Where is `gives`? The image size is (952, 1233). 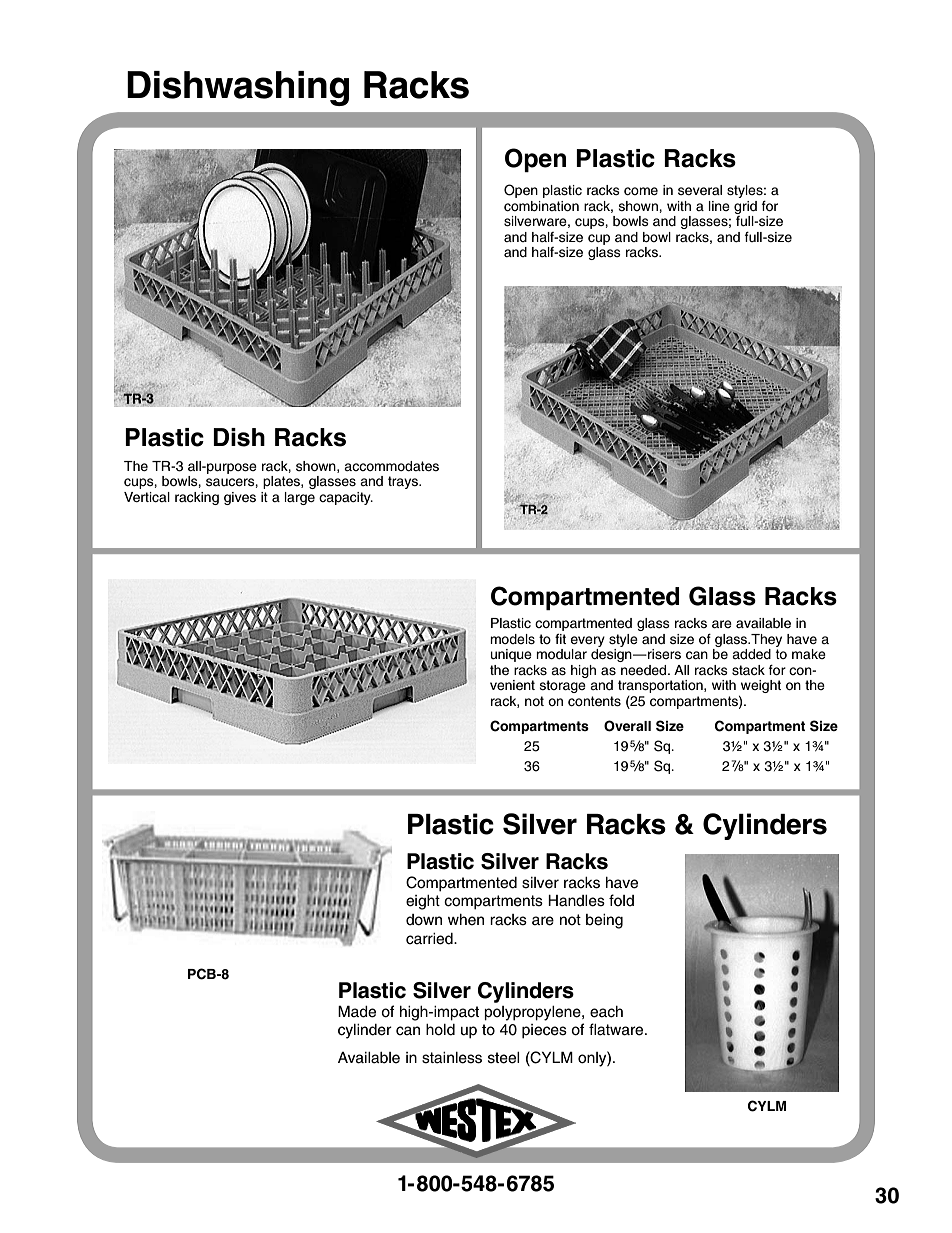
gives is located at coordinates (240, 498).
